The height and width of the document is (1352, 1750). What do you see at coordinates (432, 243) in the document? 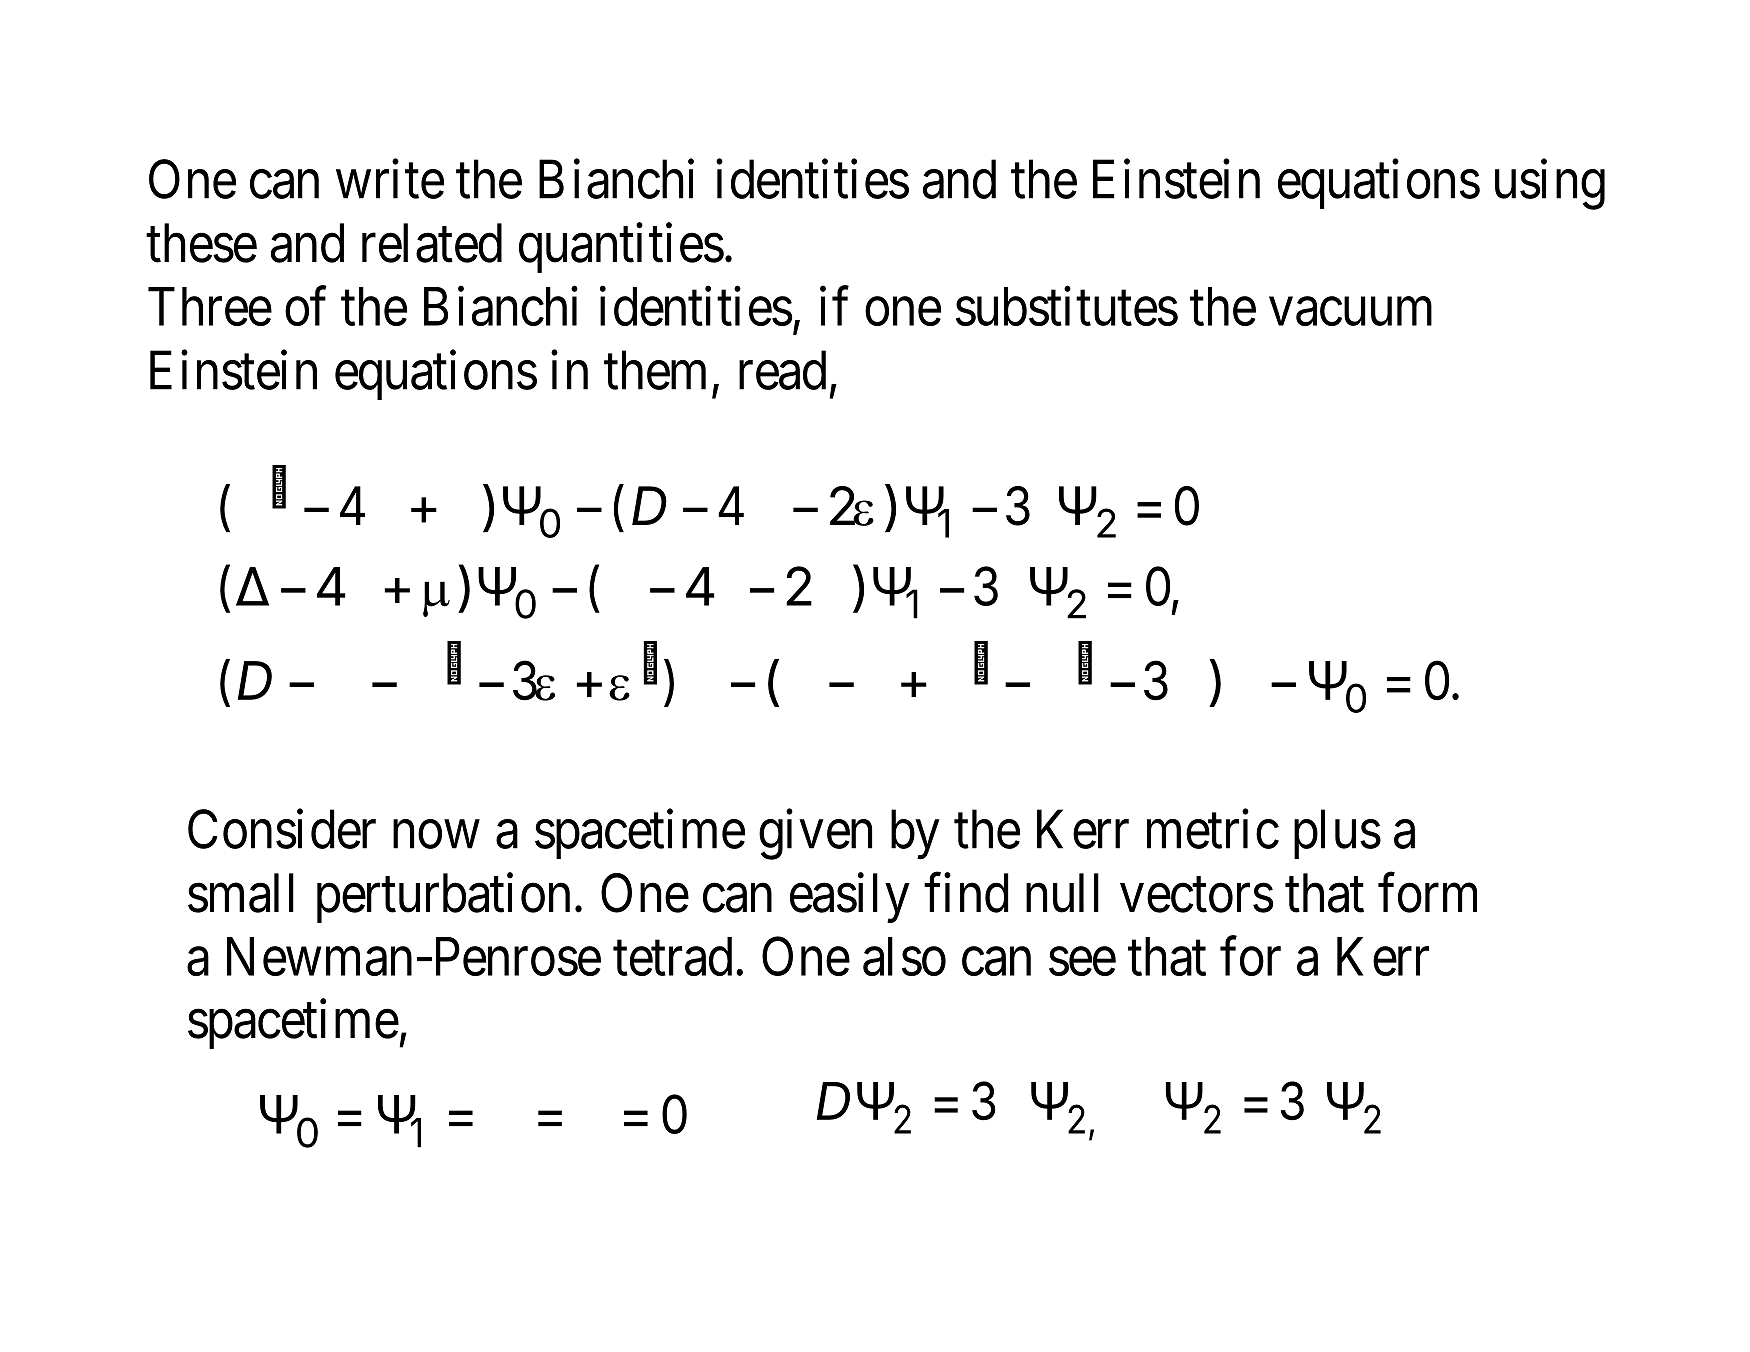
I see `related` at bounding box center [432, 243].
